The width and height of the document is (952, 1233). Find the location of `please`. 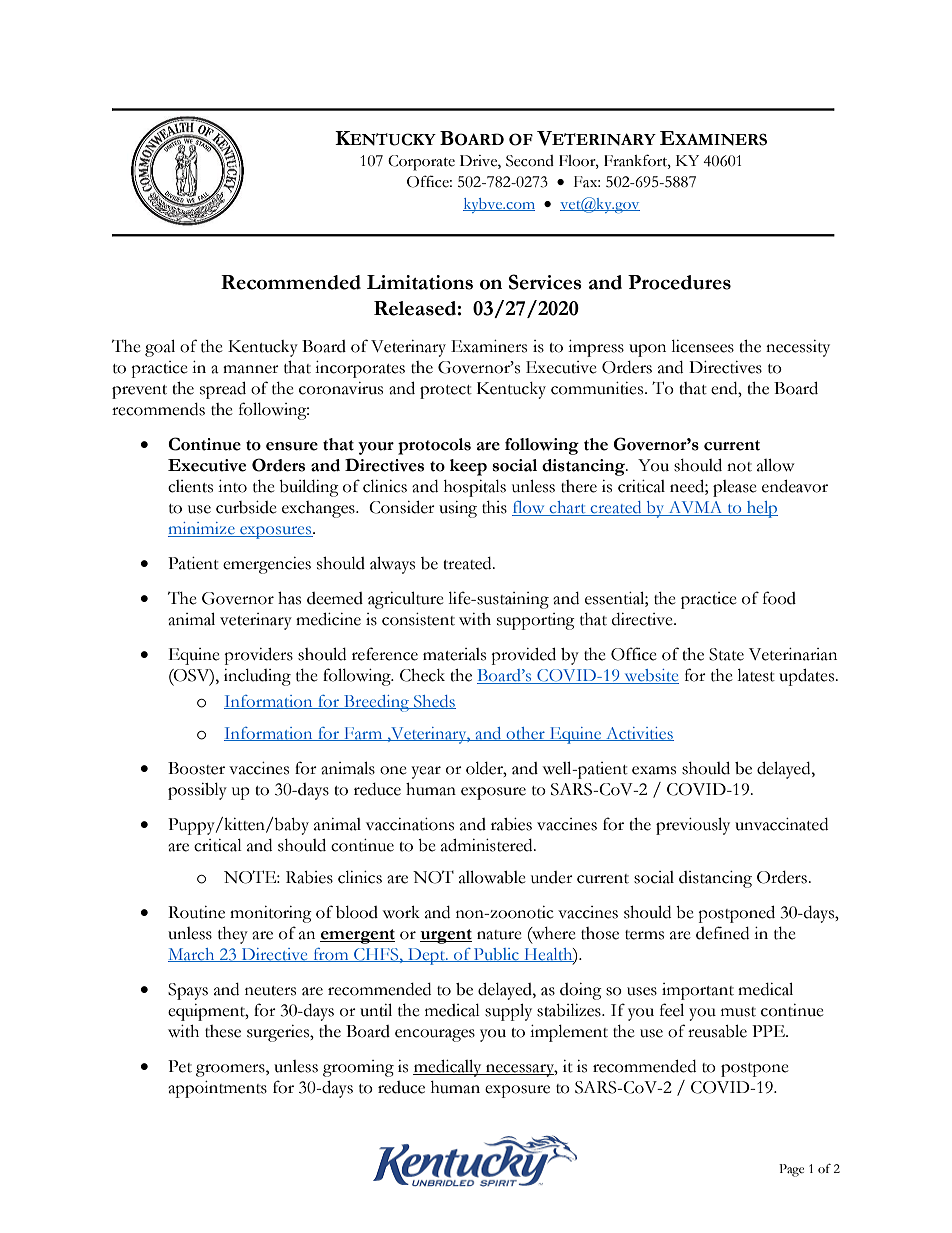

please is located at coordinates (735, 488).
